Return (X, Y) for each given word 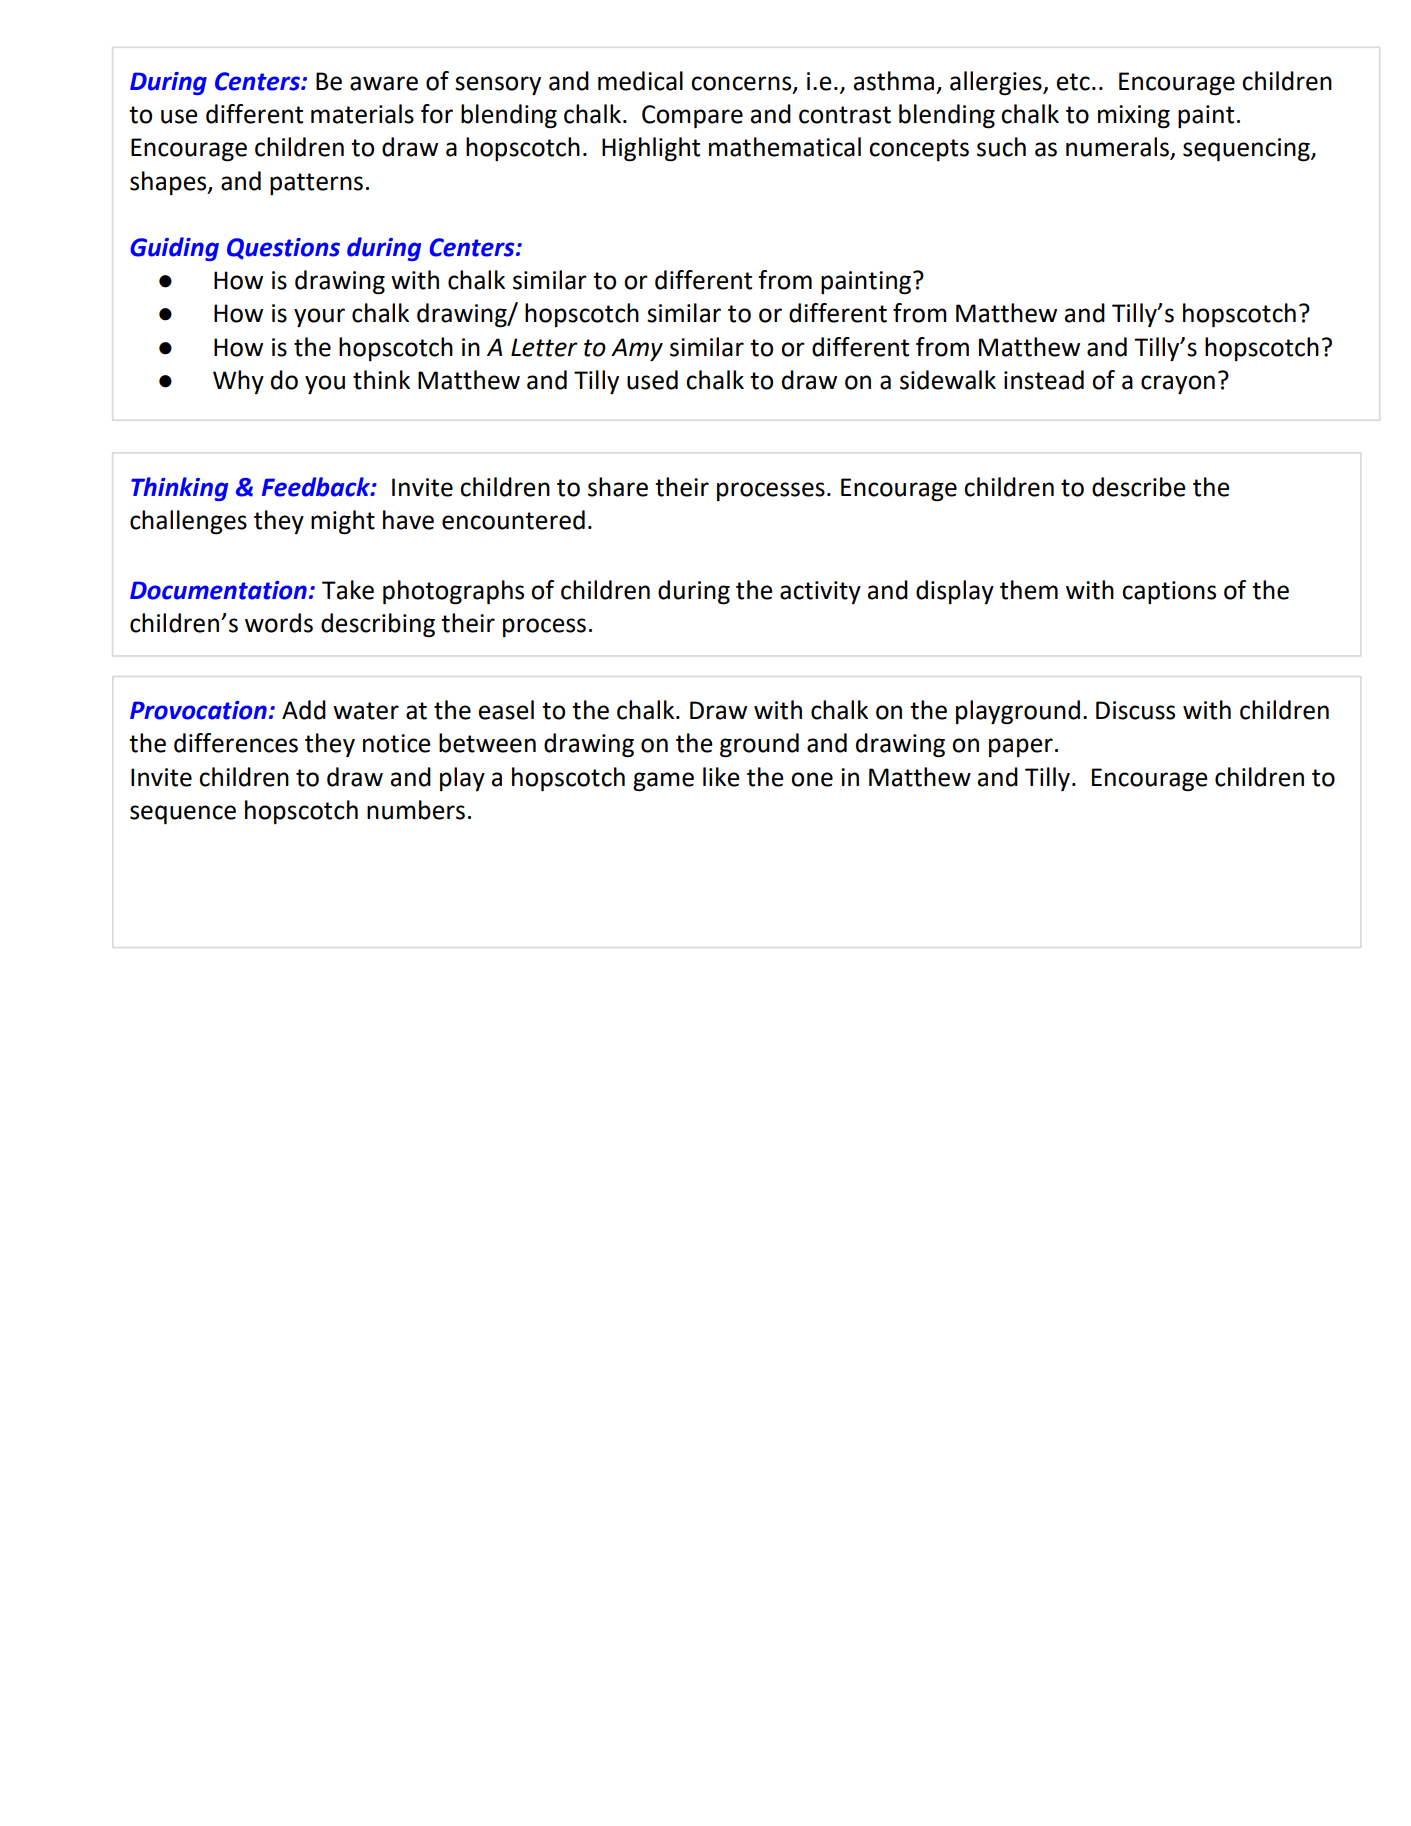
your (319, 318)
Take (348, 590)
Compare (692, 117)
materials (362, 114)
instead (1044, 380)
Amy (637, 350)
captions (1169, 592)
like (721, 777)
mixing (1134, 117)
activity (820, 592)
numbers (416, 810)
